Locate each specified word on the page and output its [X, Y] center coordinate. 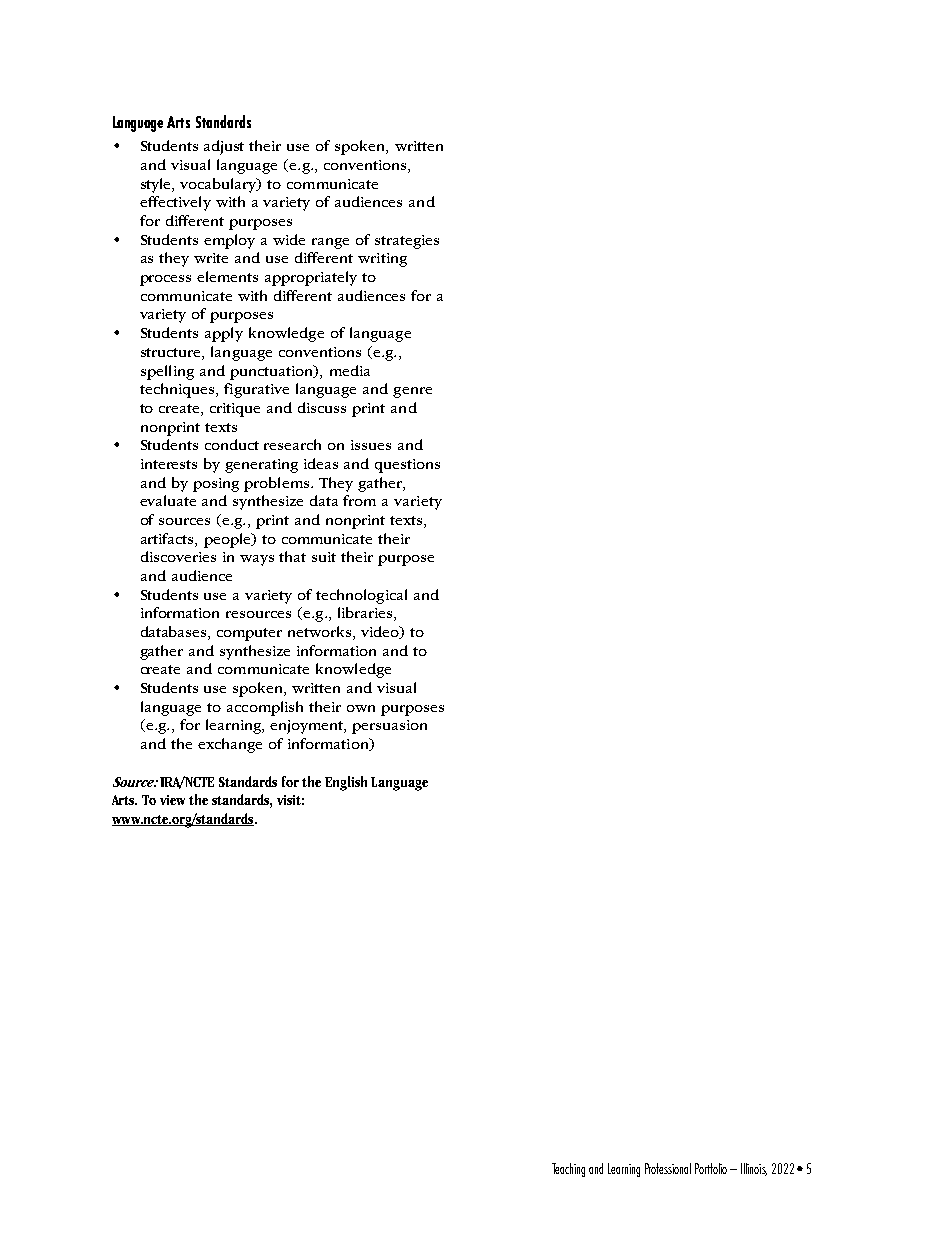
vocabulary [219, 185]
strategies [407, 242]
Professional [668, 1168]
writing [382, 260]
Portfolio [711, 1168]
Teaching [568, 1170]
